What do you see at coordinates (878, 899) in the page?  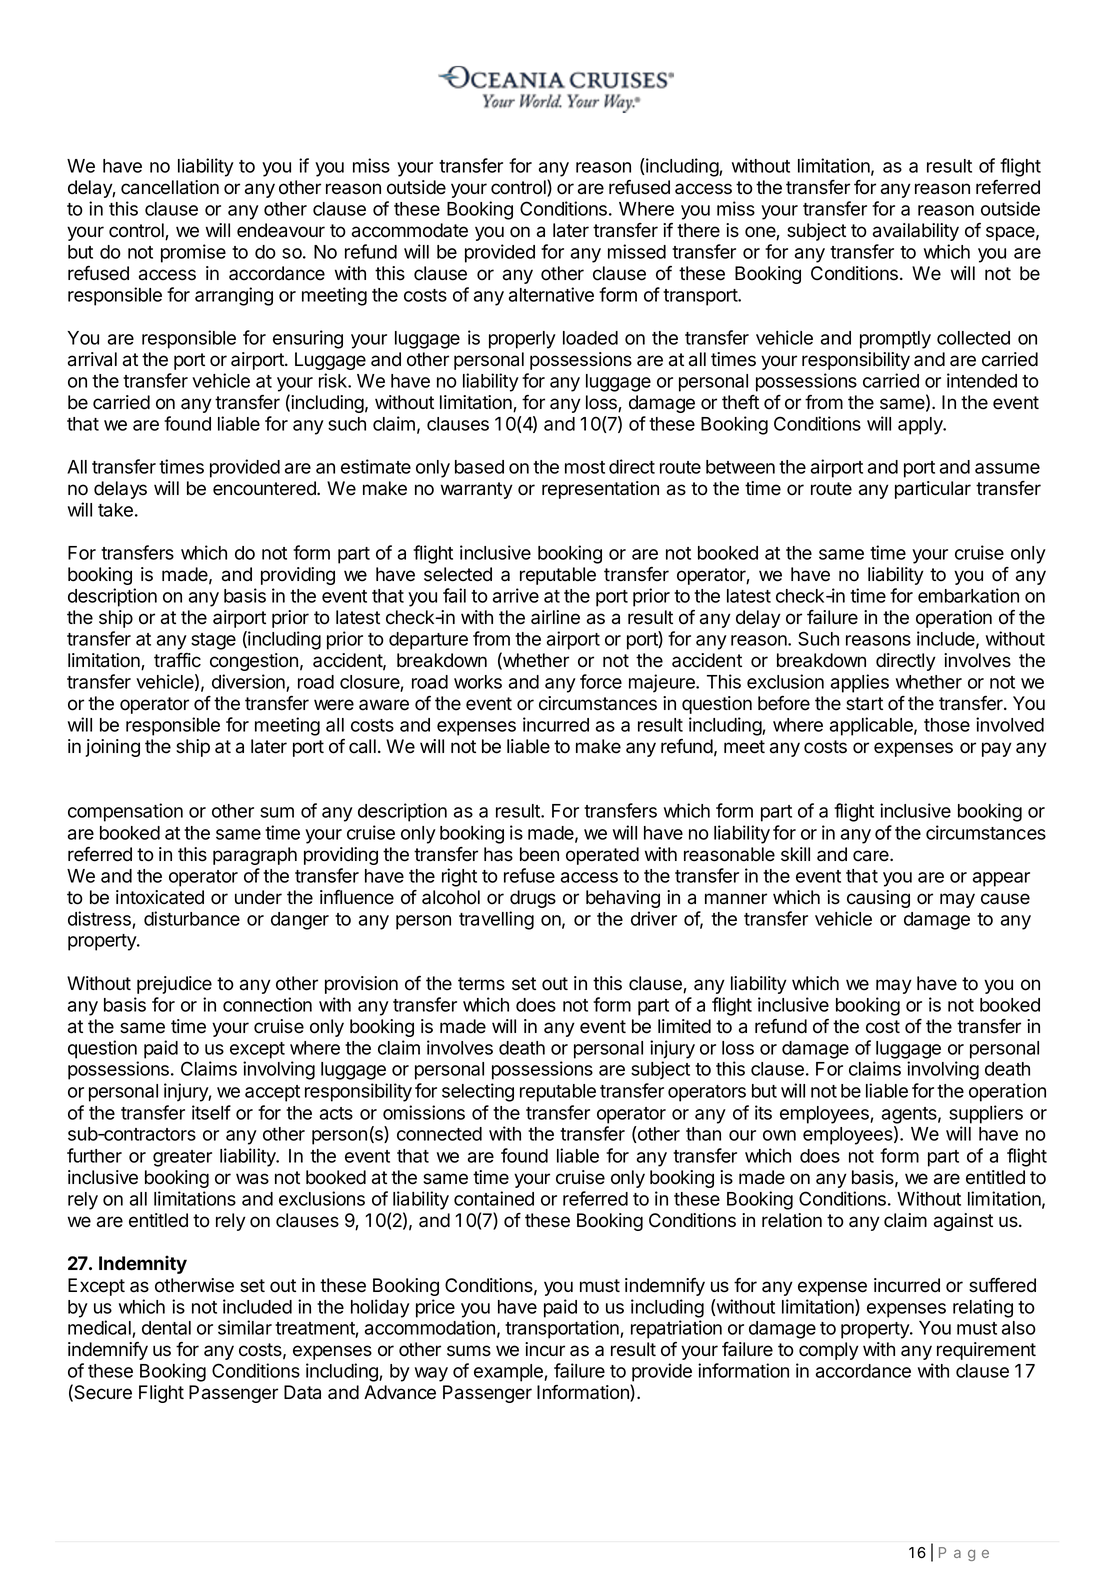 I see `causing` at bounding box center [878, 899].
